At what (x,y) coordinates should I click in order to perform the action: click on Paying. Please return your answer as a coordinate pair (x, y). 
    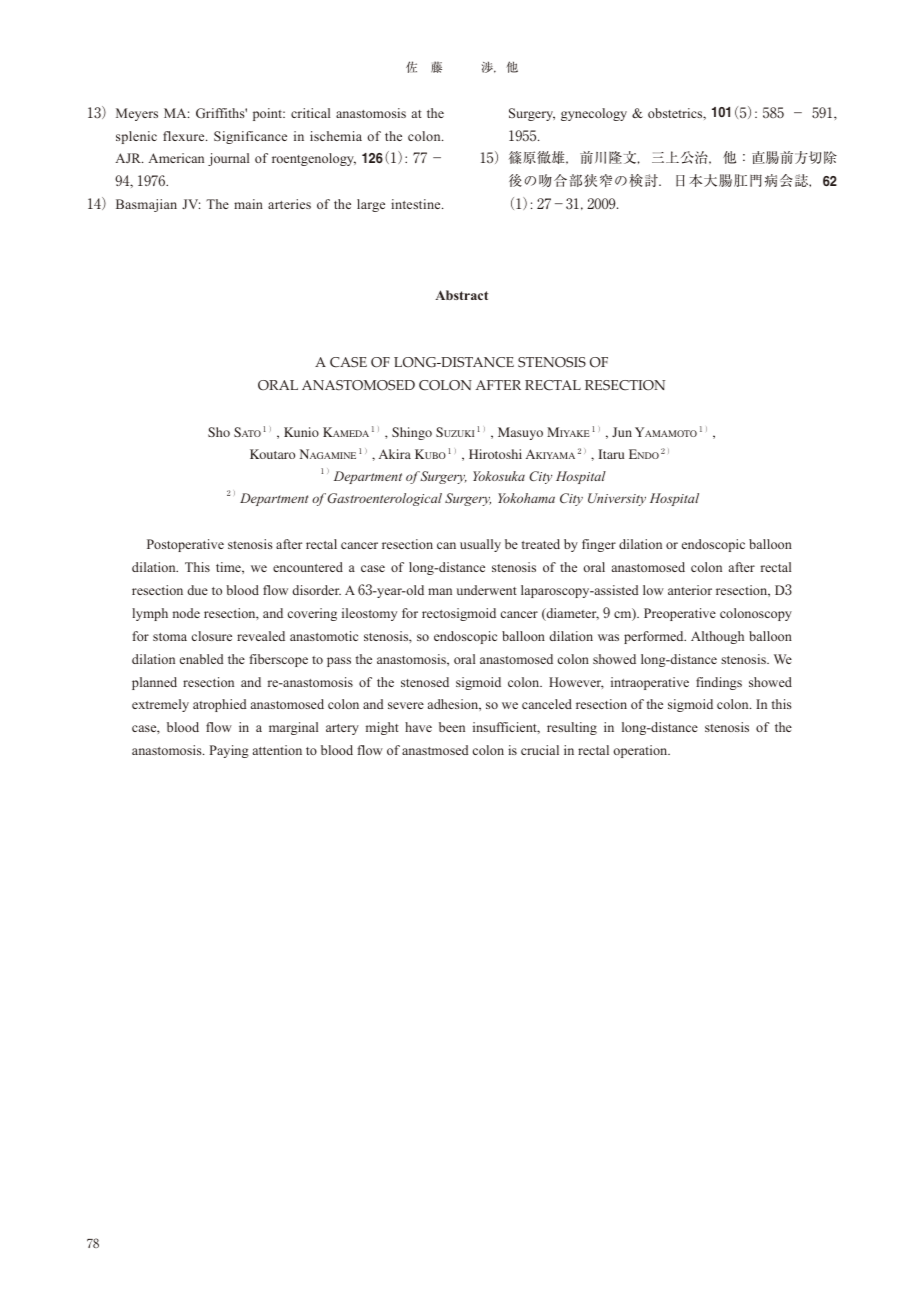
    Looking at the image, I should click on (229, 751).
